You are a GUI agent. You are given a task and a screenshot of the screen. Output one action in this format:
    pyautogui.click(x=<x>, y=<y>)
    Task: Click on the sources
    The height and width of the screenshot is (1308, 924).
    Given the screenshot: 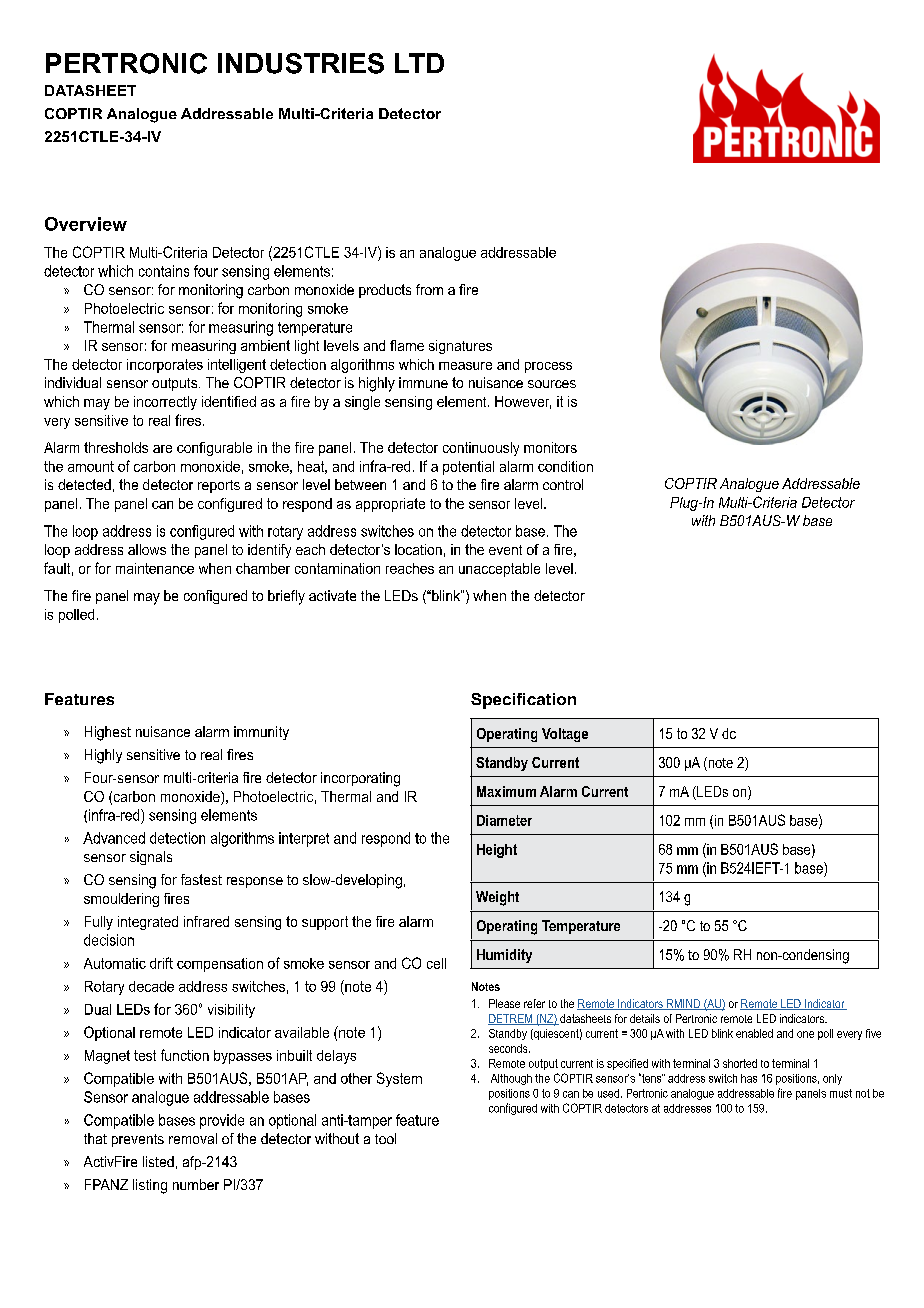 What is the action you would take?
    pyautogui.click(x=552, y=384)
